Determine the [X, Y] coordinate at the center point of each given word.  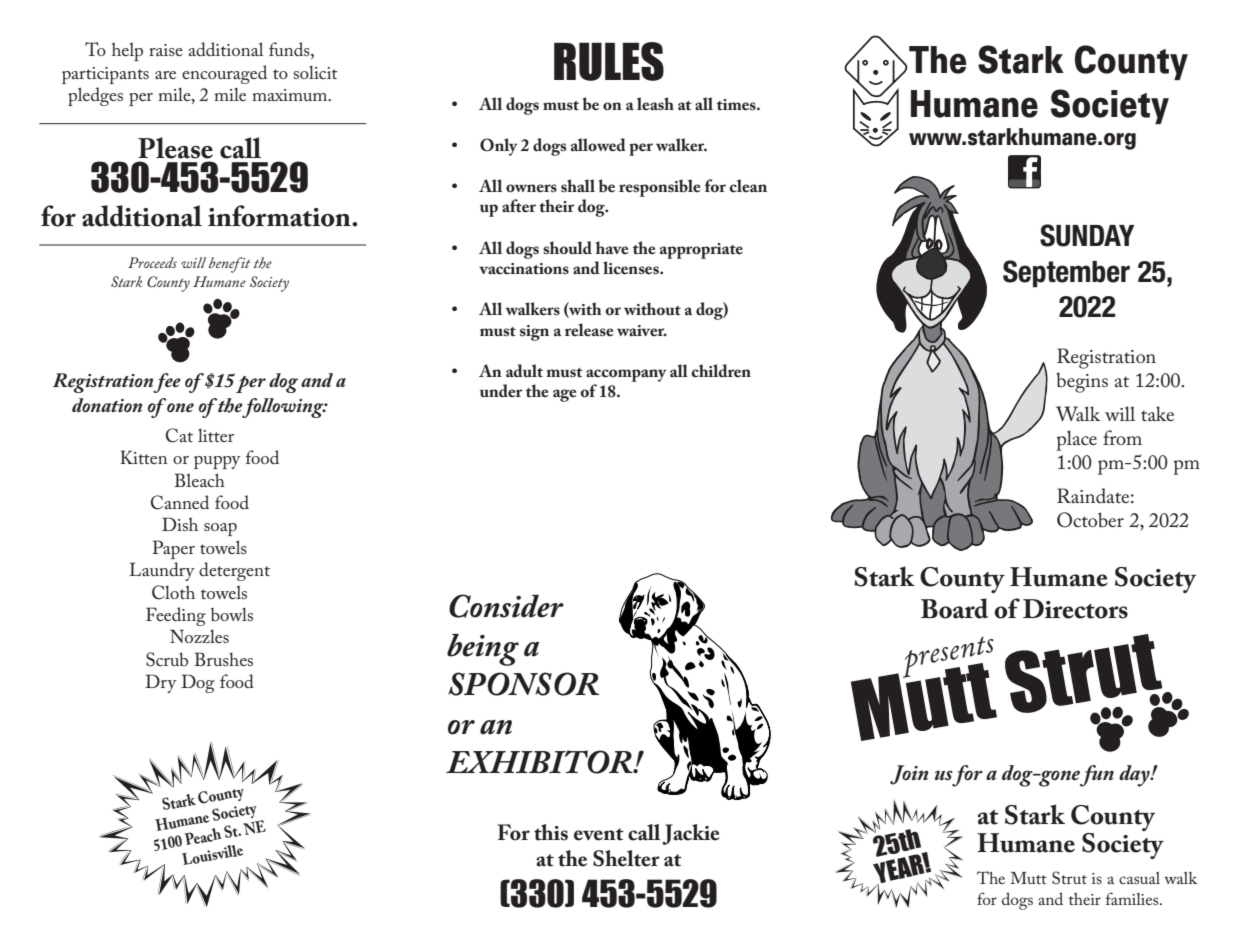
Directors [1075, 609]
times [737, 105]
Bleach [199, 480]
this [551, 832]
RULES [609, 61]
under [501, 390]
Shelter [626, 858]
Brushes [223, 659]
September [1066, 274]
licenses [632, 268]
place [1076, 440]
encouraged [224, 74]
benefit [229, 265]
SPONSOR [523, 684]
